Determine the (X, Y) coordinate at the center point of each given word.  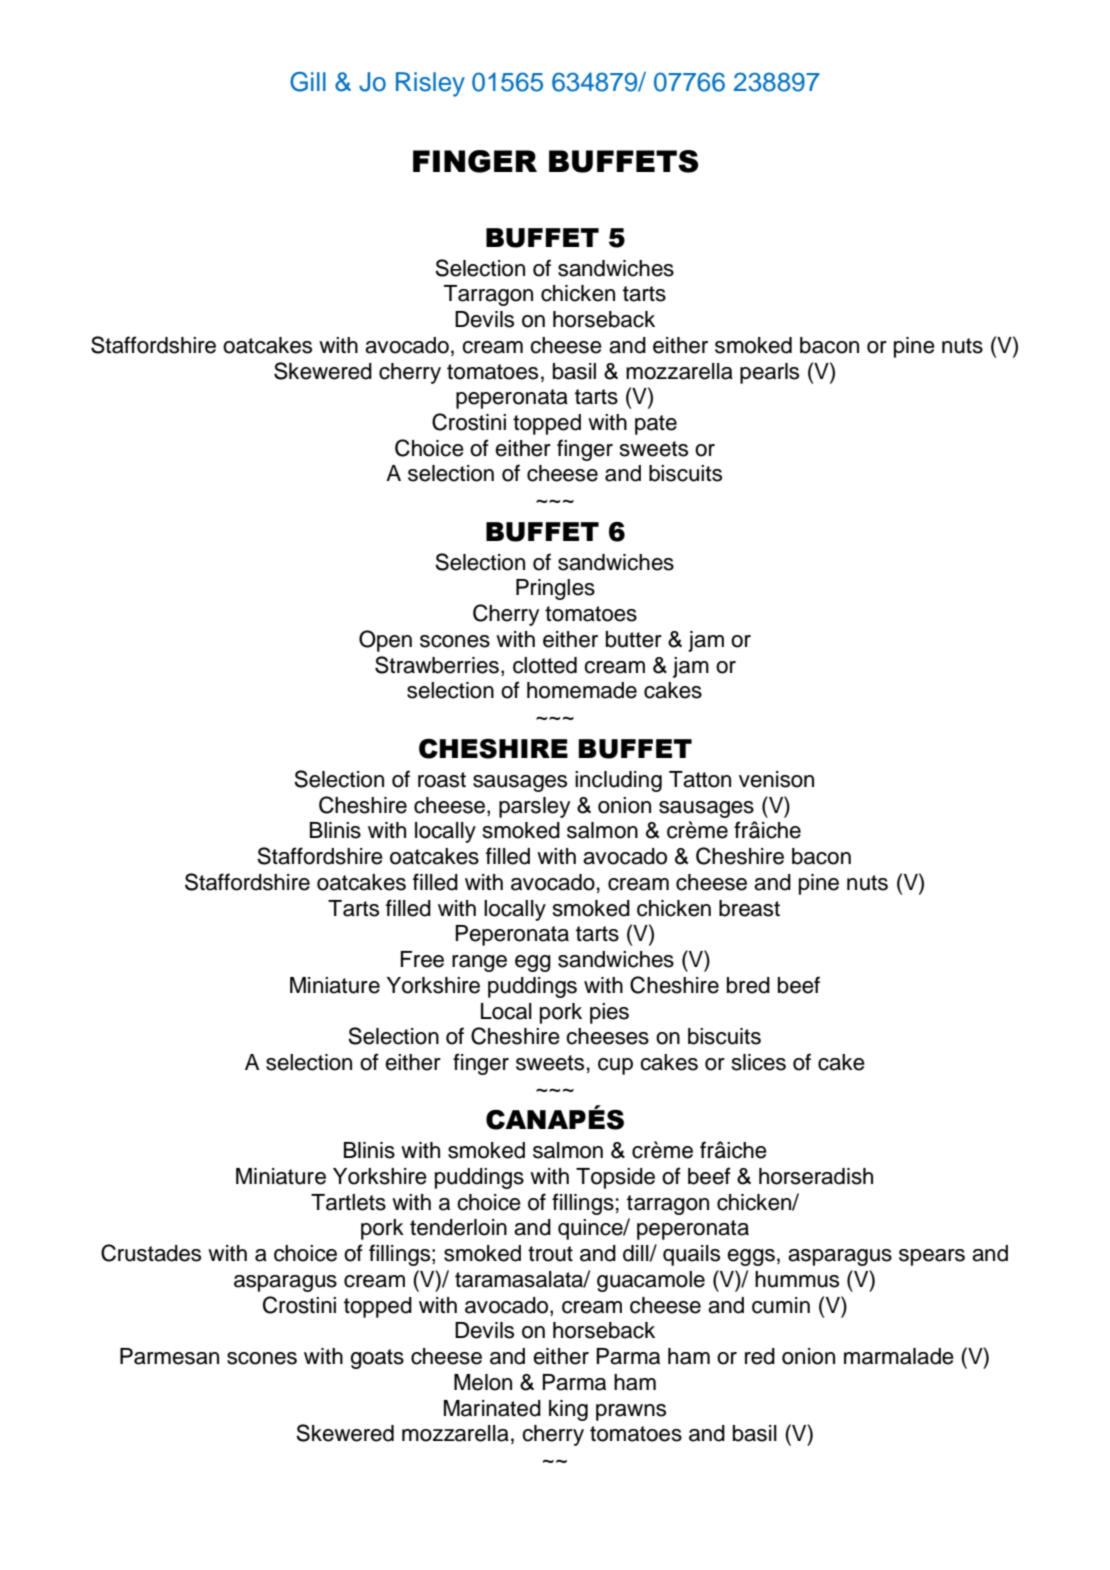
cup (615, 1066)
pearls (769, 373)
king (568, 1410)
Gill (308, 82)
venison (776, 779)
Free (422, 959)
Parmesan (169, 1356)
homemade (582, 690)
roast (442, 780)
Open (385, 641)
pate (656, 425)
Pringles (555, 589)
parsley (534, 807)
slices (759, 1062)
